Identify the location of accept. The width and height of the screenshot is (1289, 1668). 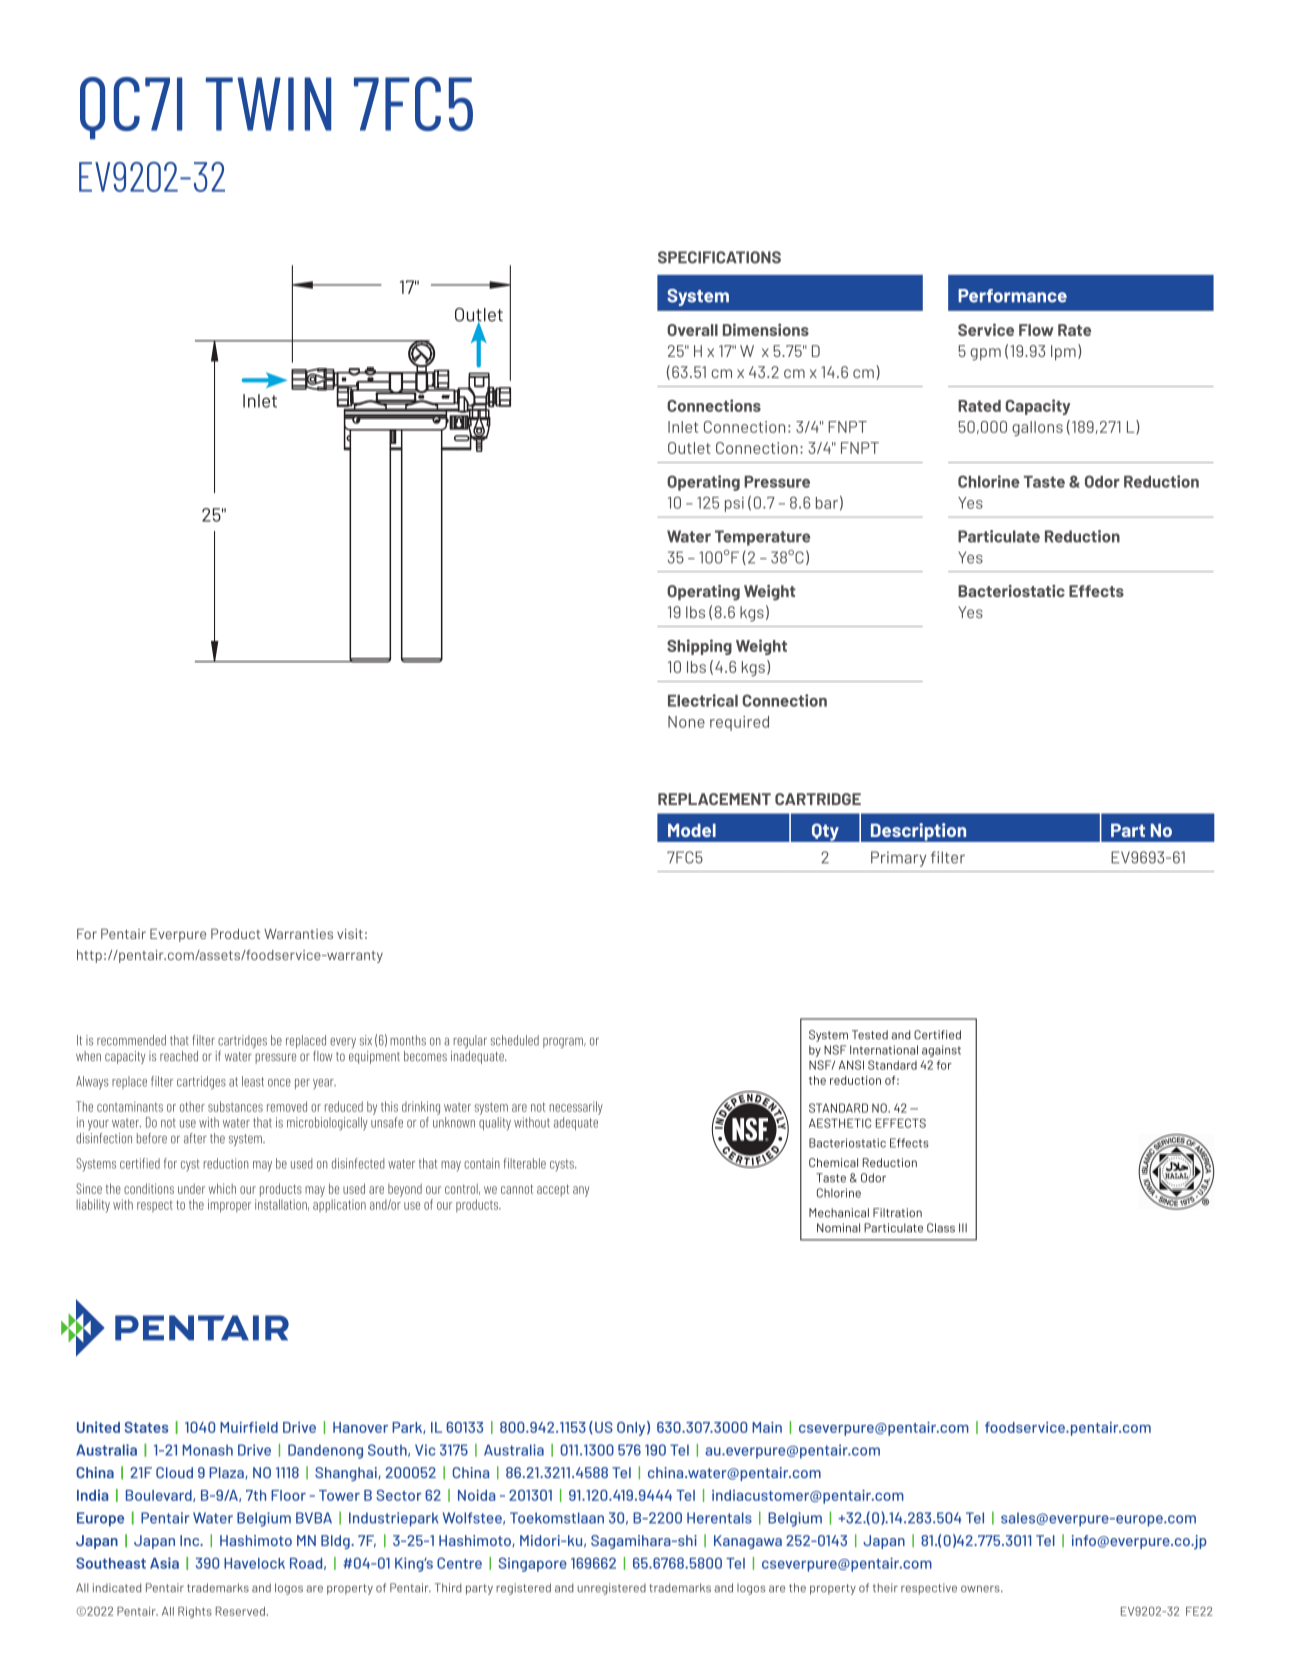
(553, 1190).
